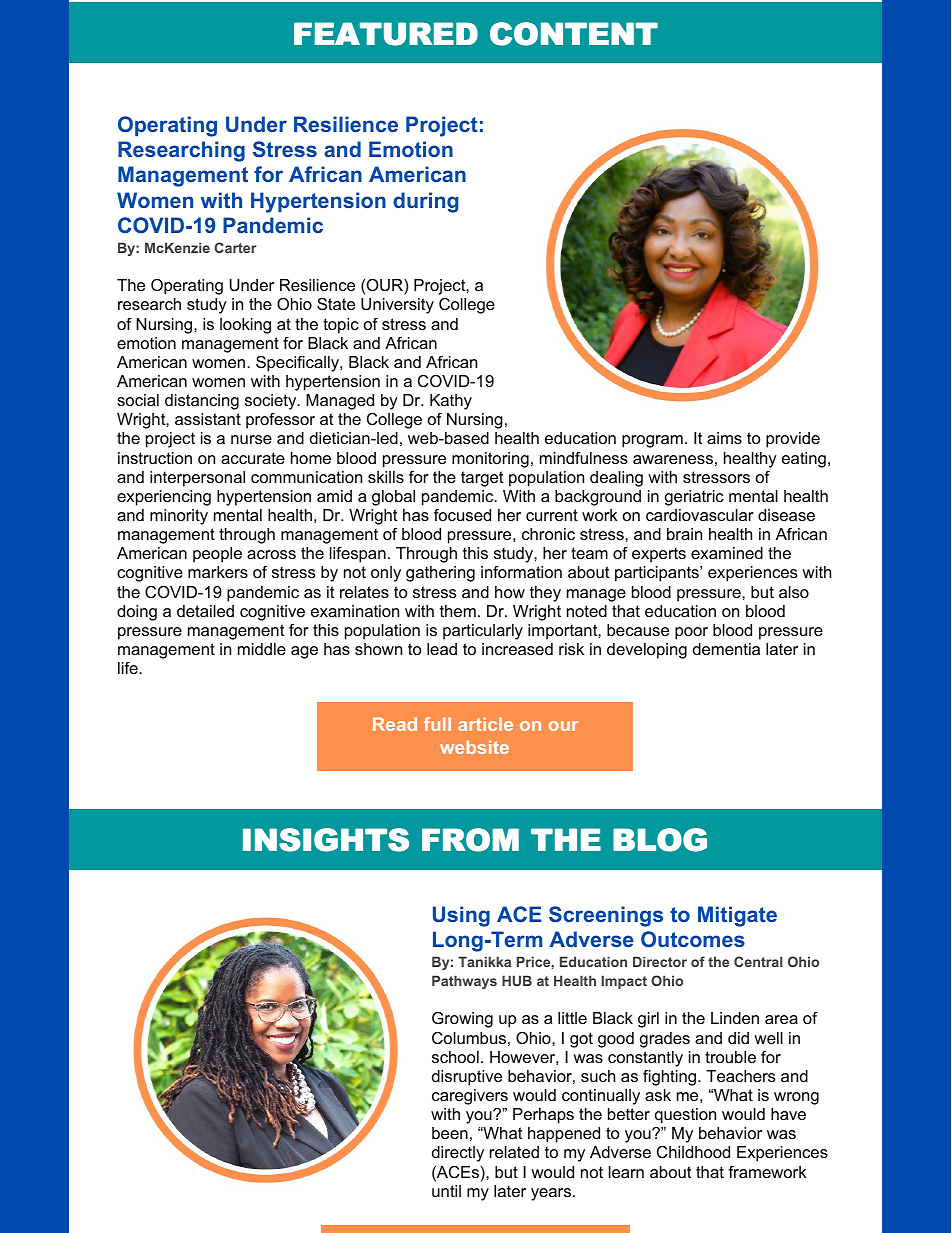 The width and height of the screenshot is (952, 1233). What do you see at coordinates (691, 633) in the screenshot?
I see `poor` at bounding box center [691, 633].
